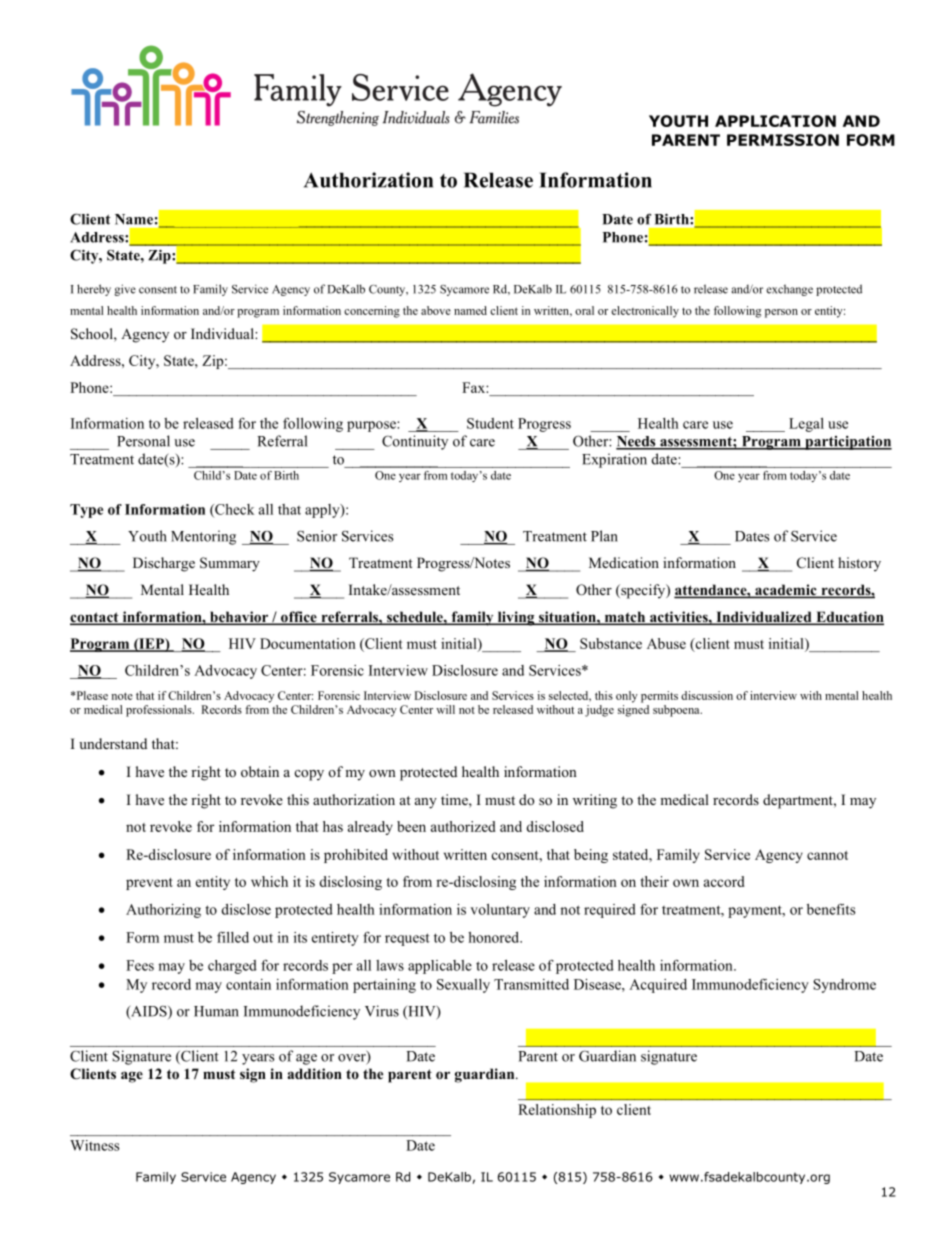 This page has height=1233, width=952. Describe the element at coordinates (94, 1145) in the page. I see `Witness` at that location.
